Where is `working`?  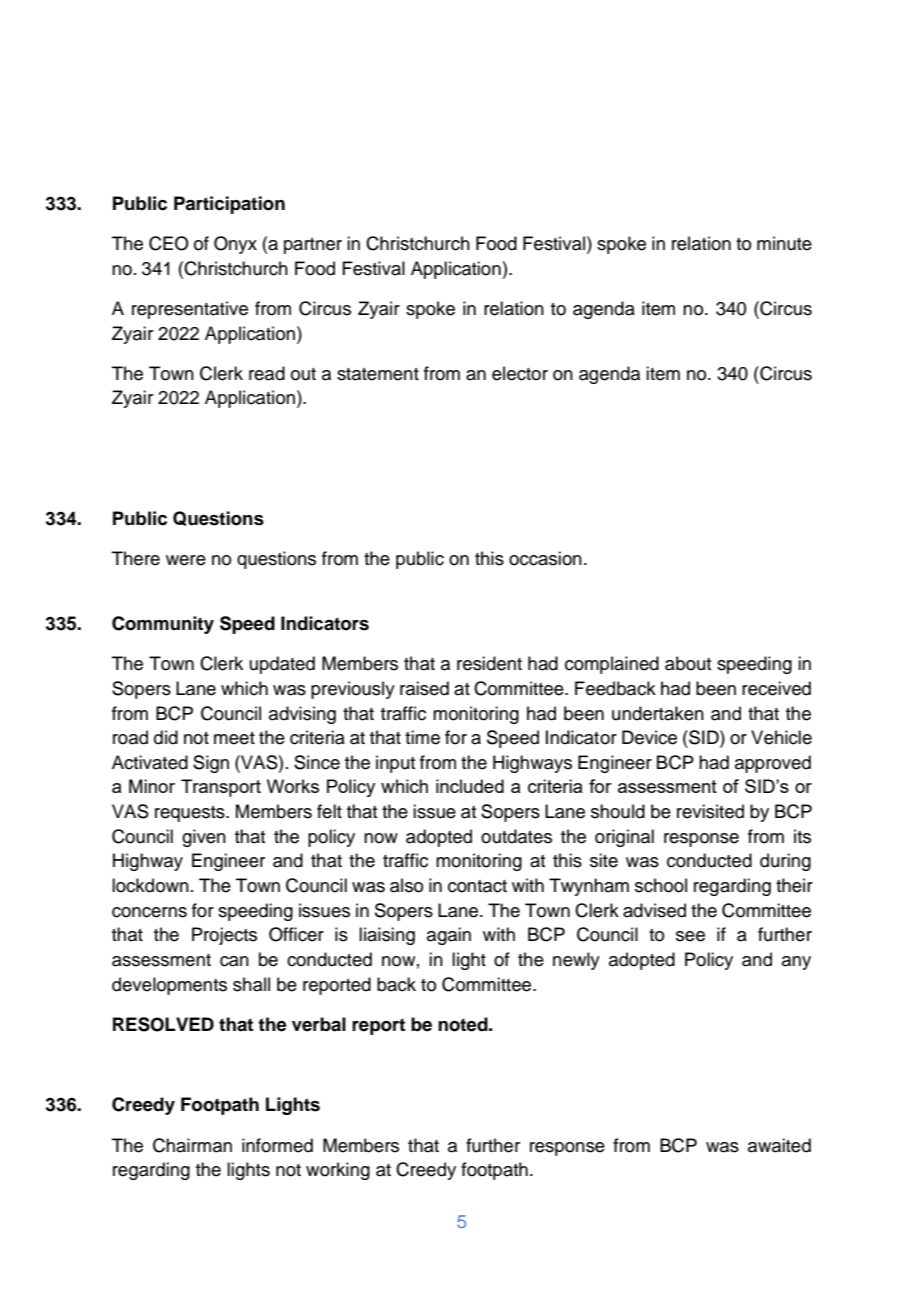
working is located at coordinates (338, 1171).
